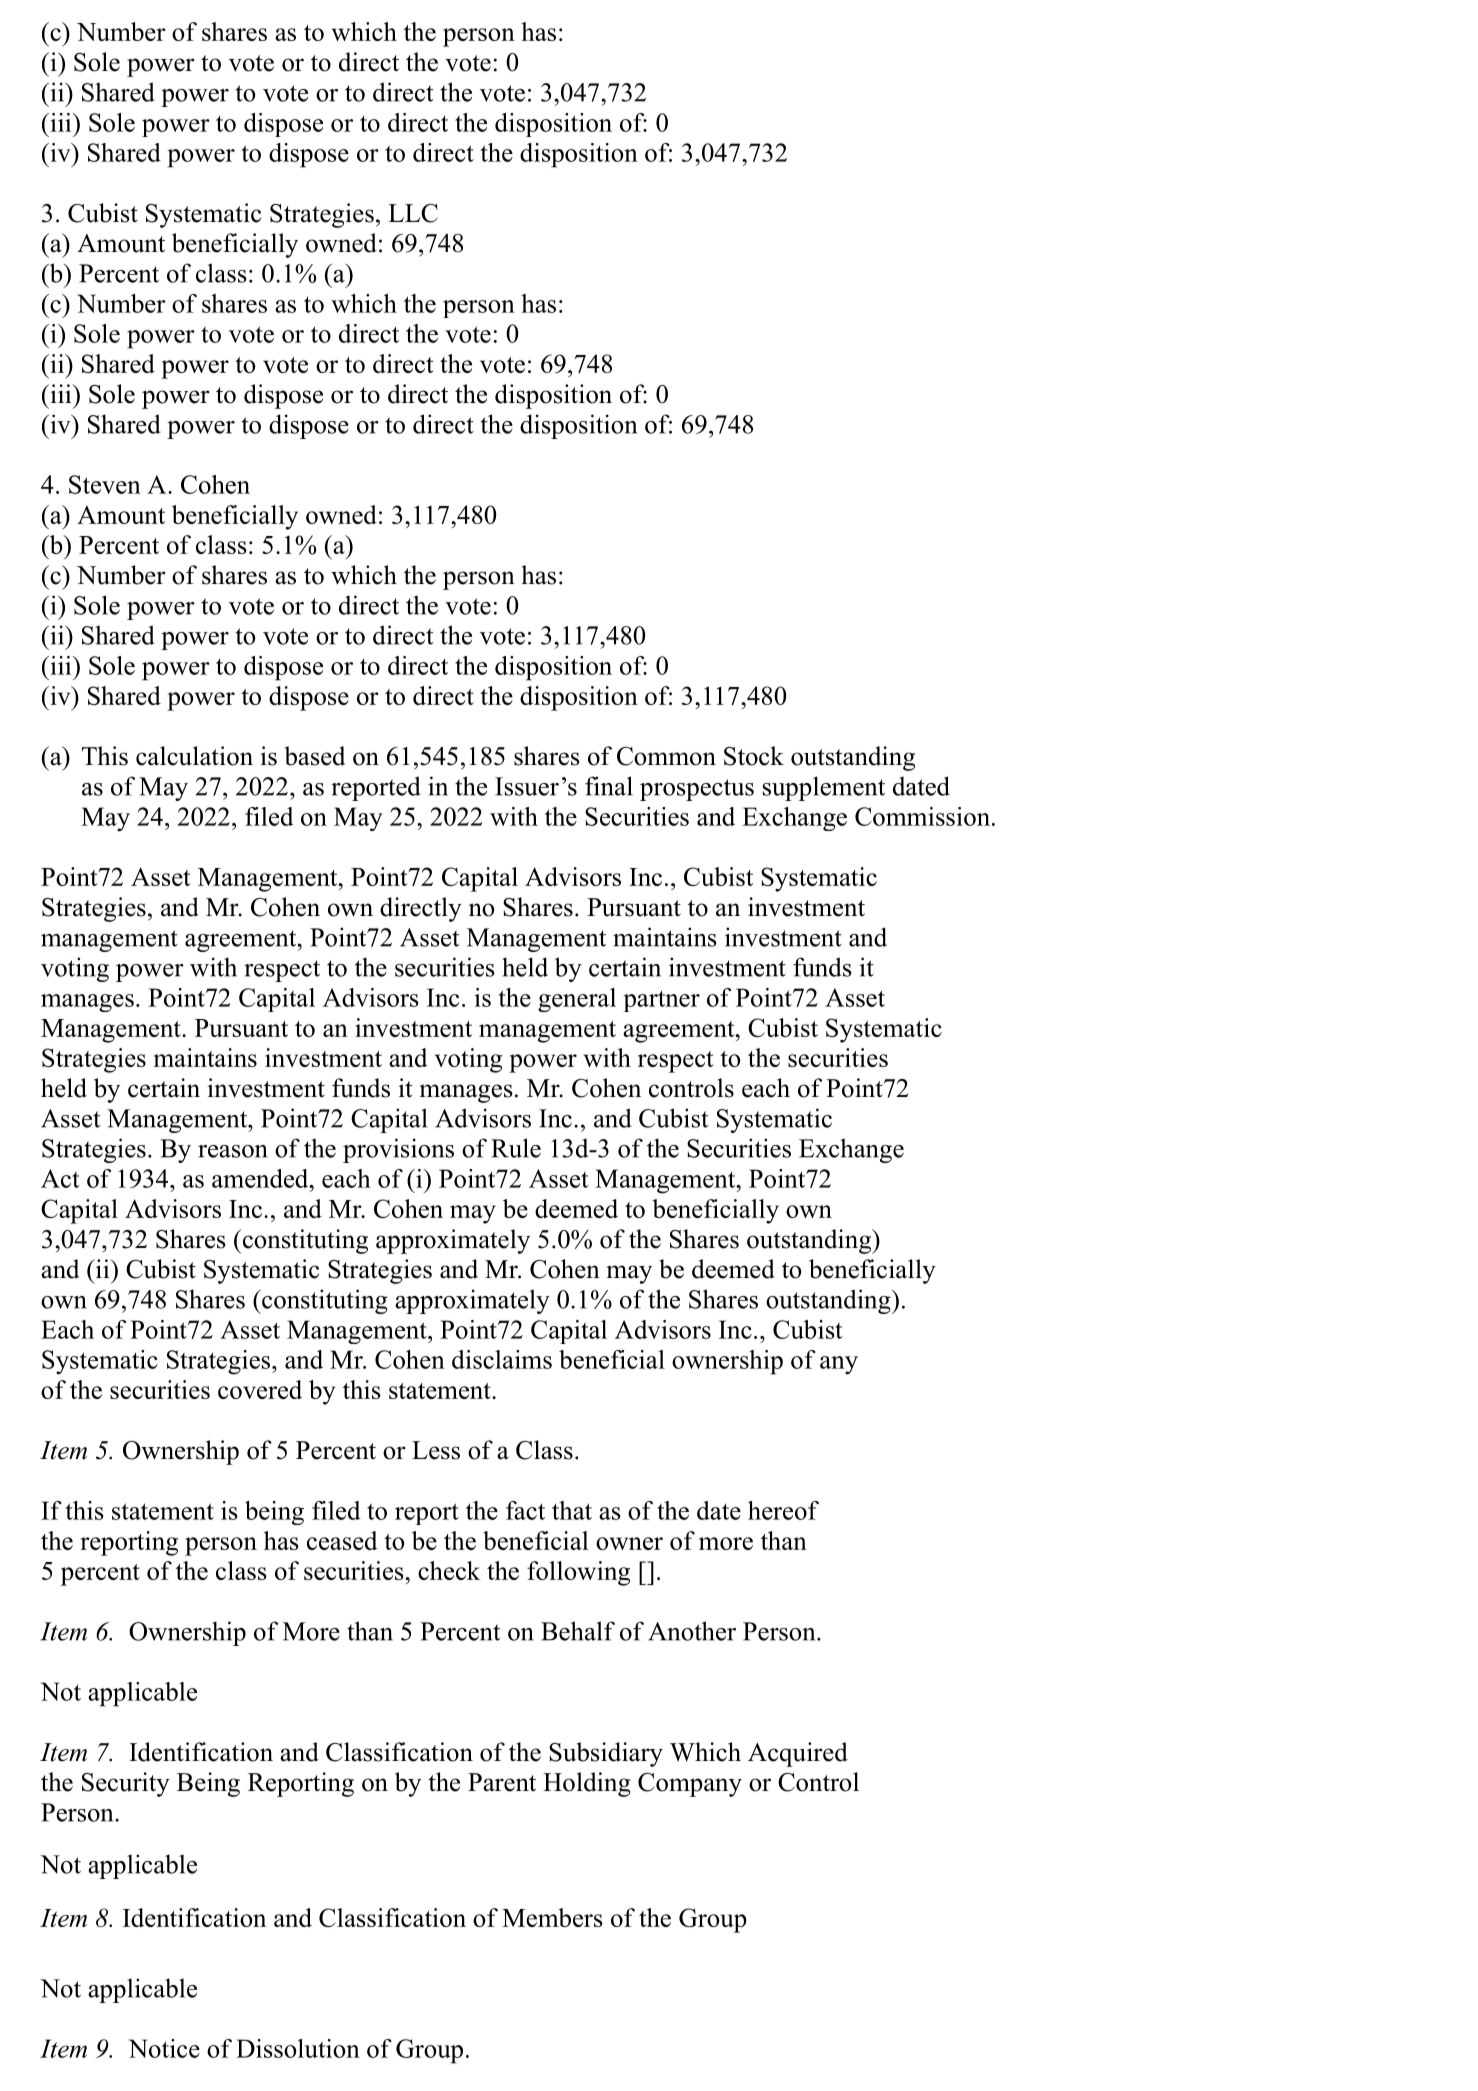 This screenshot has height=2091, width=1478. What do you see at coordinates (413, 213) in the screenshot?
I see `LLC` at bounding box center [413, 213].
